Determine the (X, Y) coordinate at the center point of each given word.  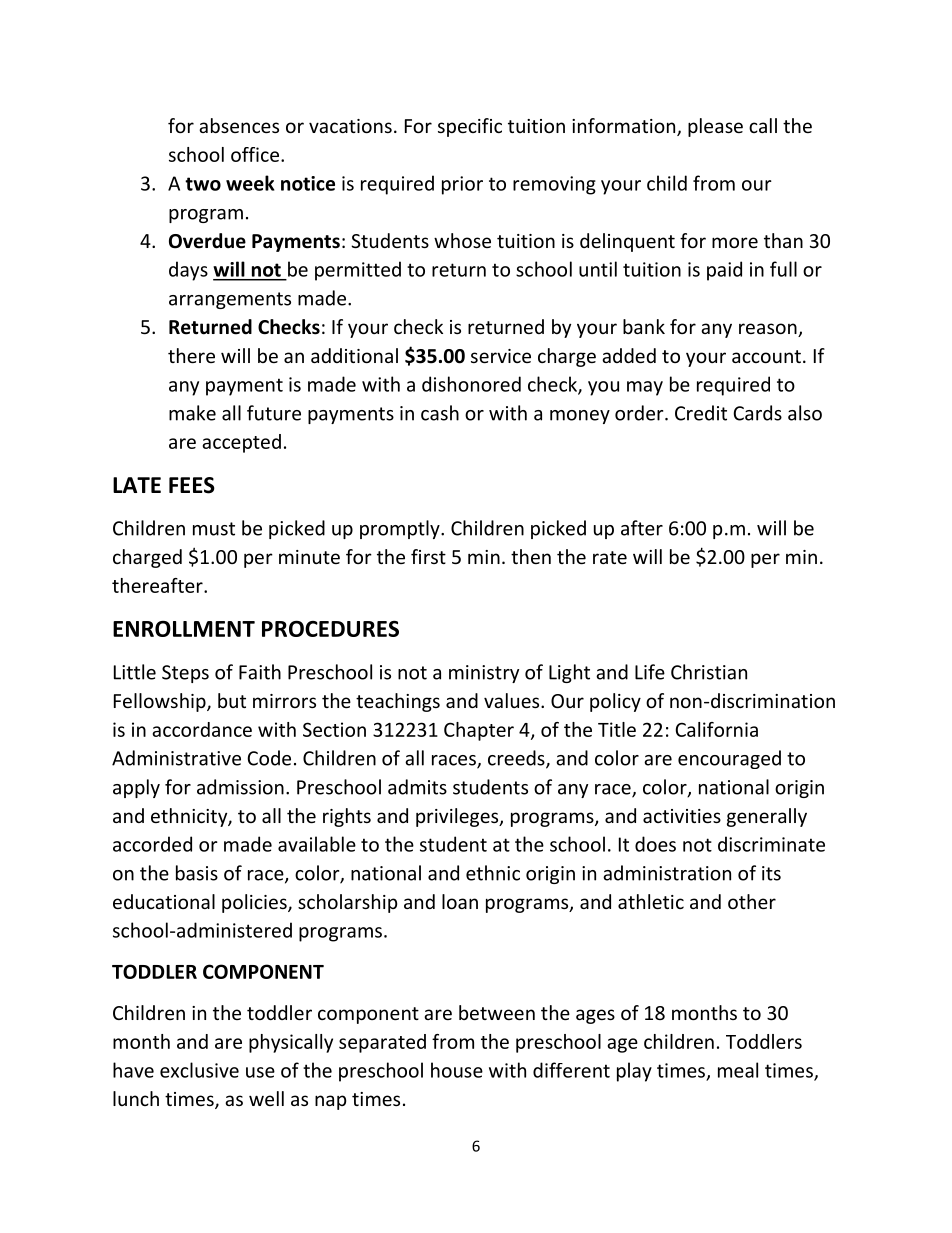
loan (460, 901)
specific (470, 127)
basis (197, 873)
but (232, 700)
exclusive (199, 1070)
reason (769, 330)
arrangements (230, 300)
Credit (701, 413)
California (717, 729)
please (715, 127)
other (752, 901)
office (255, 154)
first (428, 556)
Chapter (479, 731)
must (214, 529)
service (501, 356)
